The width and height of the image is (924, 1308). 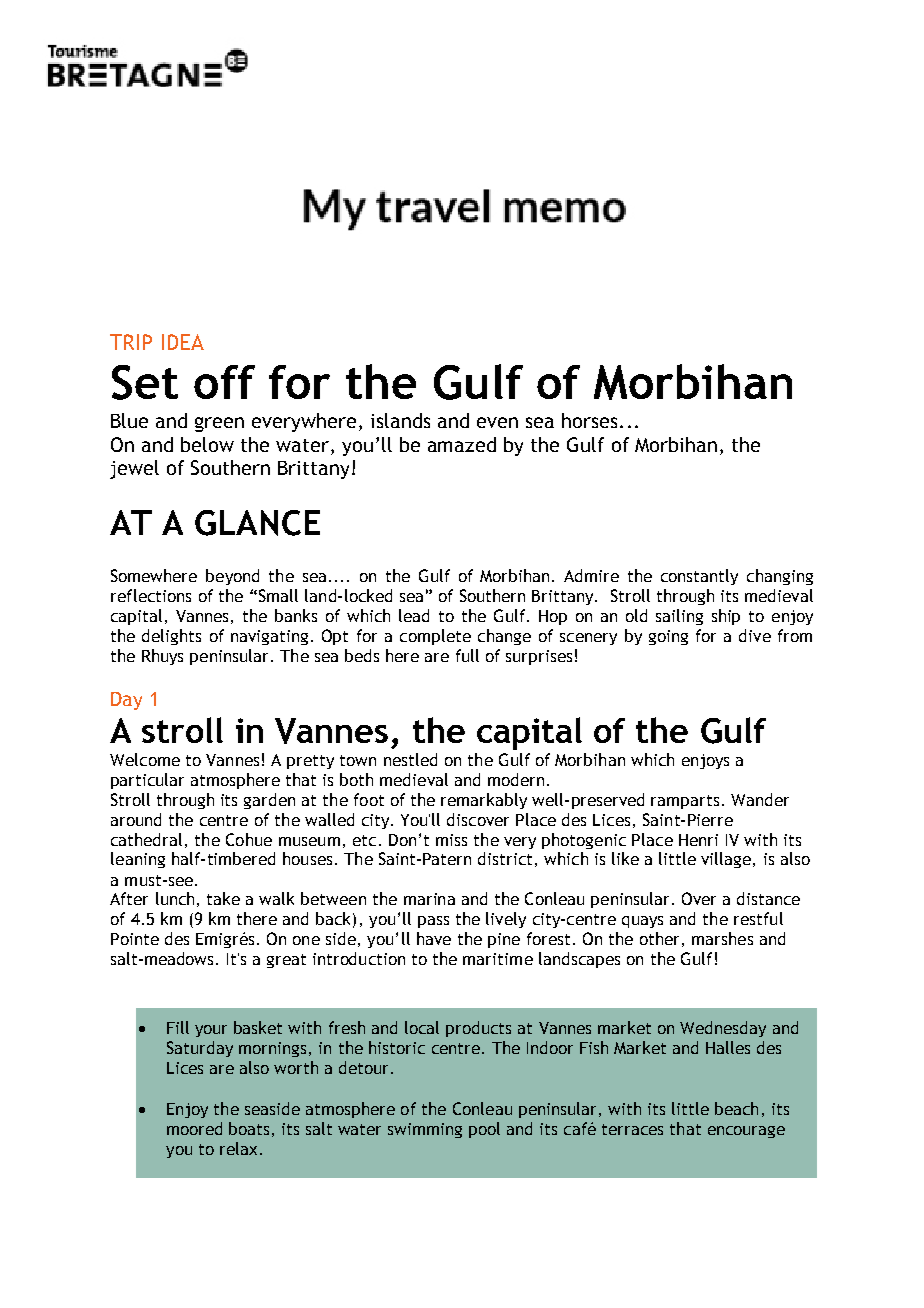 What do you see at coordinates (589, 420) in the image?
I see `horses` at bounding box center [589, 420].
